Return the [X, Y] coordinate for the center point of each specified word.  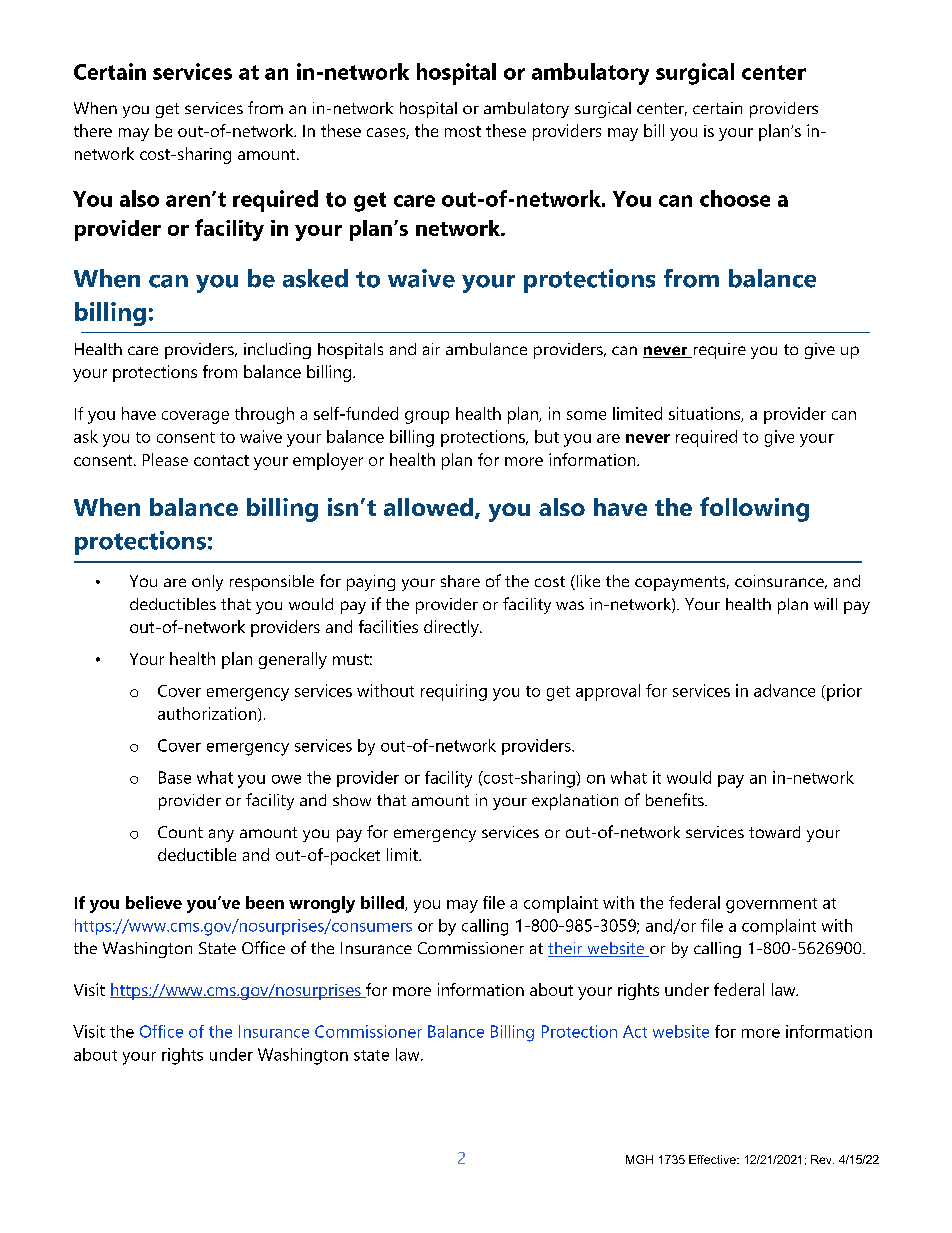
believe [154, 902]
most [463, 131]
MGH [639, 1159]
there [93, 130]
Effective [713, 1159]
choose [735, 198]
